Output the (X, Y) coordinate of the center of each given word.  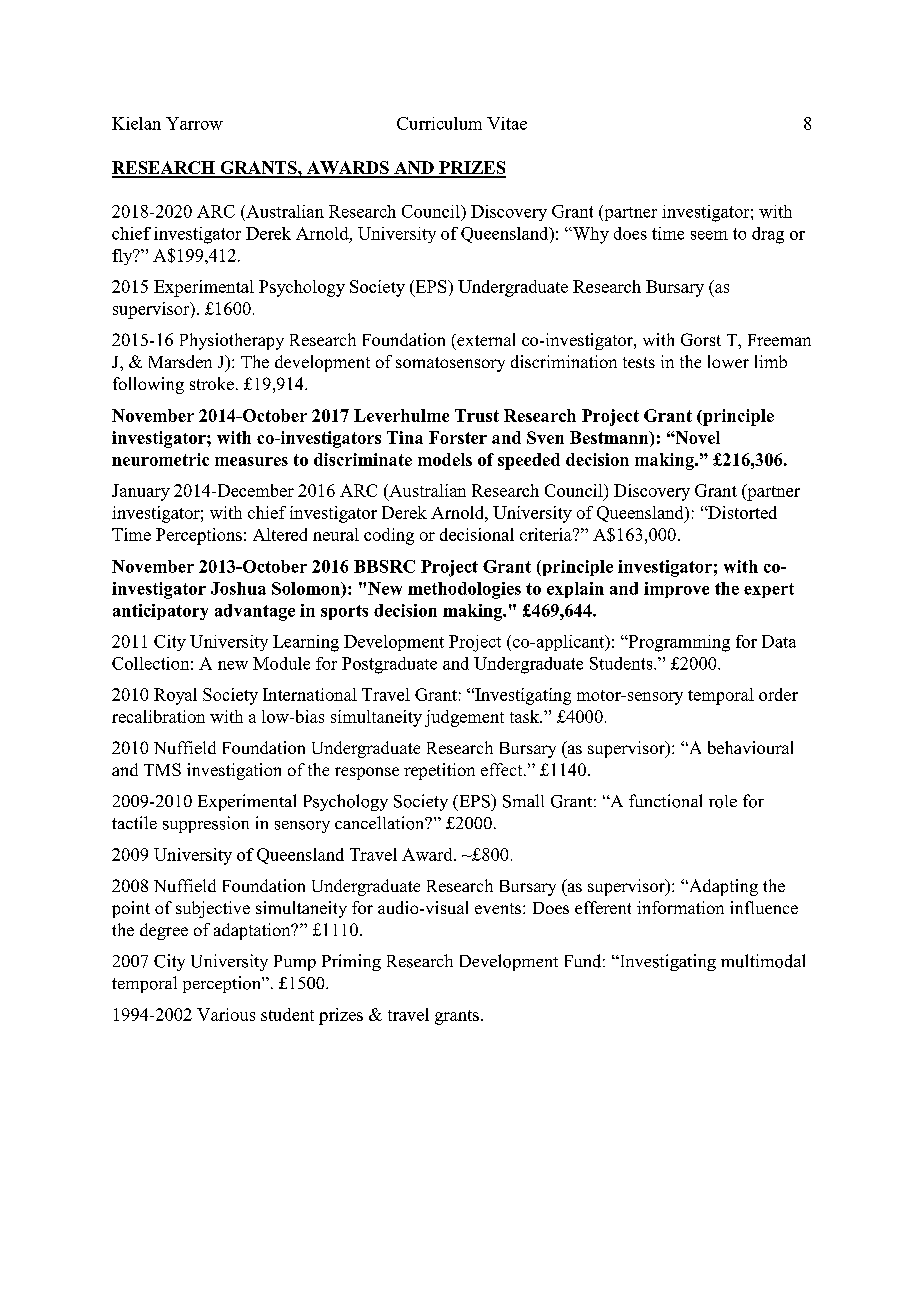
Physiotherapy (232, 341)
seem (709, 235)
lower (728, 361)
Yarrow (194, 123)
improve (676, 590)
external (485, 339)
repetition (439, 771)
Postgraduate (389, 665)
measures (251, 461)
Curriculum (439, 123)
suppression (206, 824)
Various (226, 1014)
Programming (678, 643)
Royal (175, 696)
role (723, 801)
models (445, 459)
